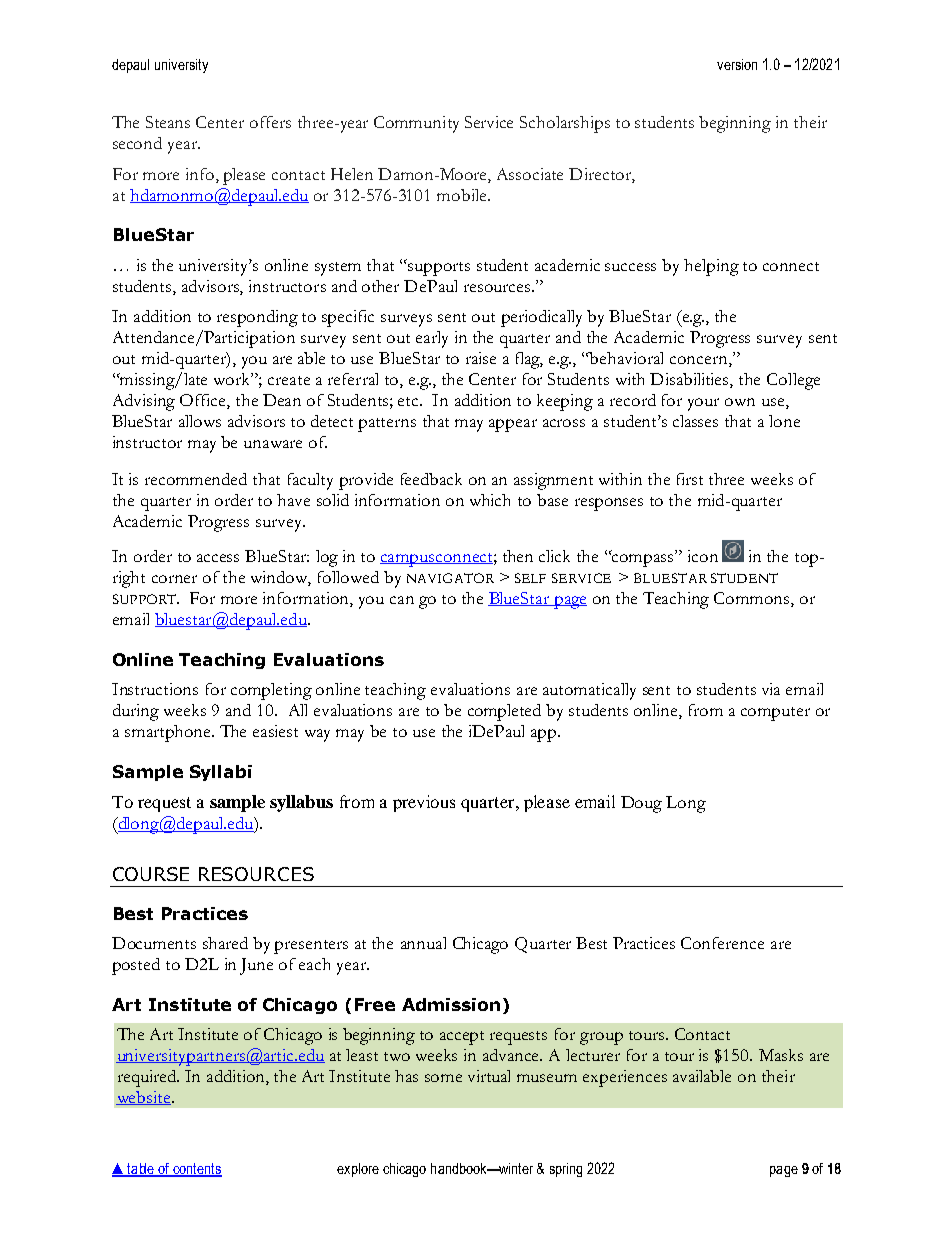 The image size is (952, 1233). Describe the element at coordinates (737, 64) in the page. I see `version` at that location.
